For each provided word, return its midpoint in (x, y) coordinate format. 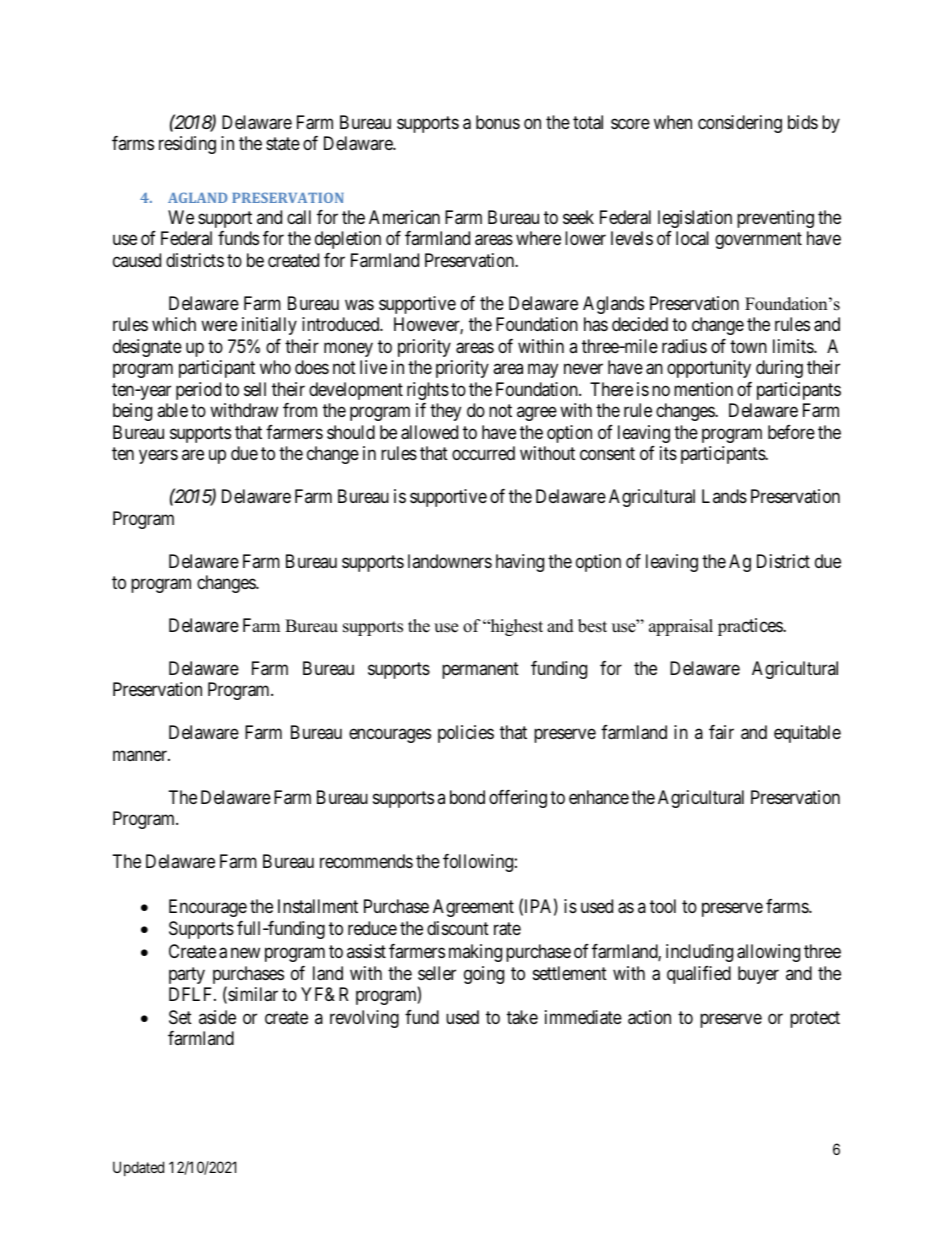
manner (141, 755)
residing (187, 145)
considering (740, 124)
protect (815, 1019)
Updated (138, 1168)
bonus (498, 122)
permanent (480, 670)
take (522, 1017)
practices (751, 627)
